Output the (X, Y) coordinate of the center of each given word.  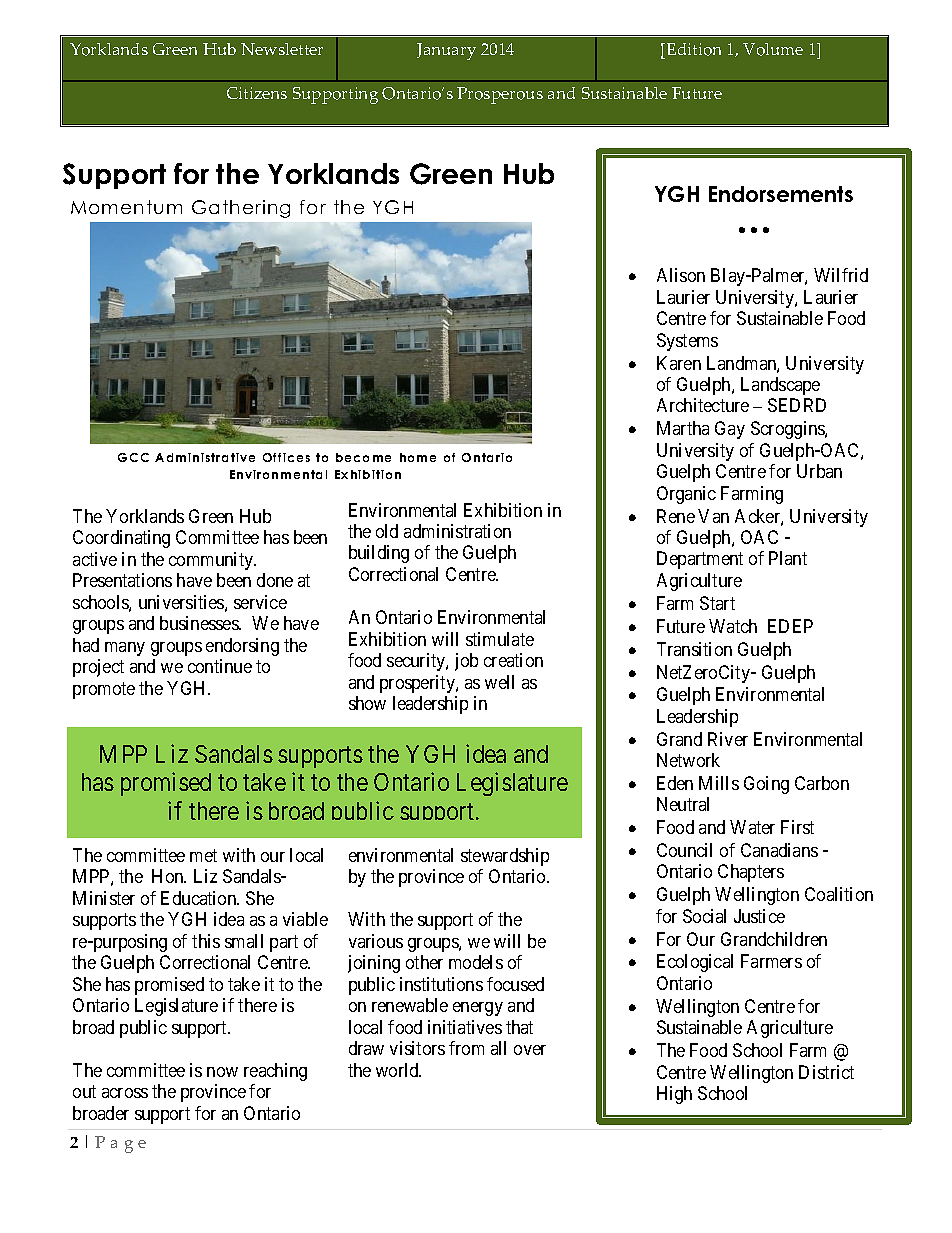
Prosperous (500, 95)
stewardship (505, 857)
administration (457, 531)
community (212, 561)
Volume (773, 49)
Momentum (126, 207)
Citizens (257, 93)
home (418, 457)
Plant (788, 558)
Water (752, 827)
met (203, 855)
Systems (687, 342)
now (222, 1072)
